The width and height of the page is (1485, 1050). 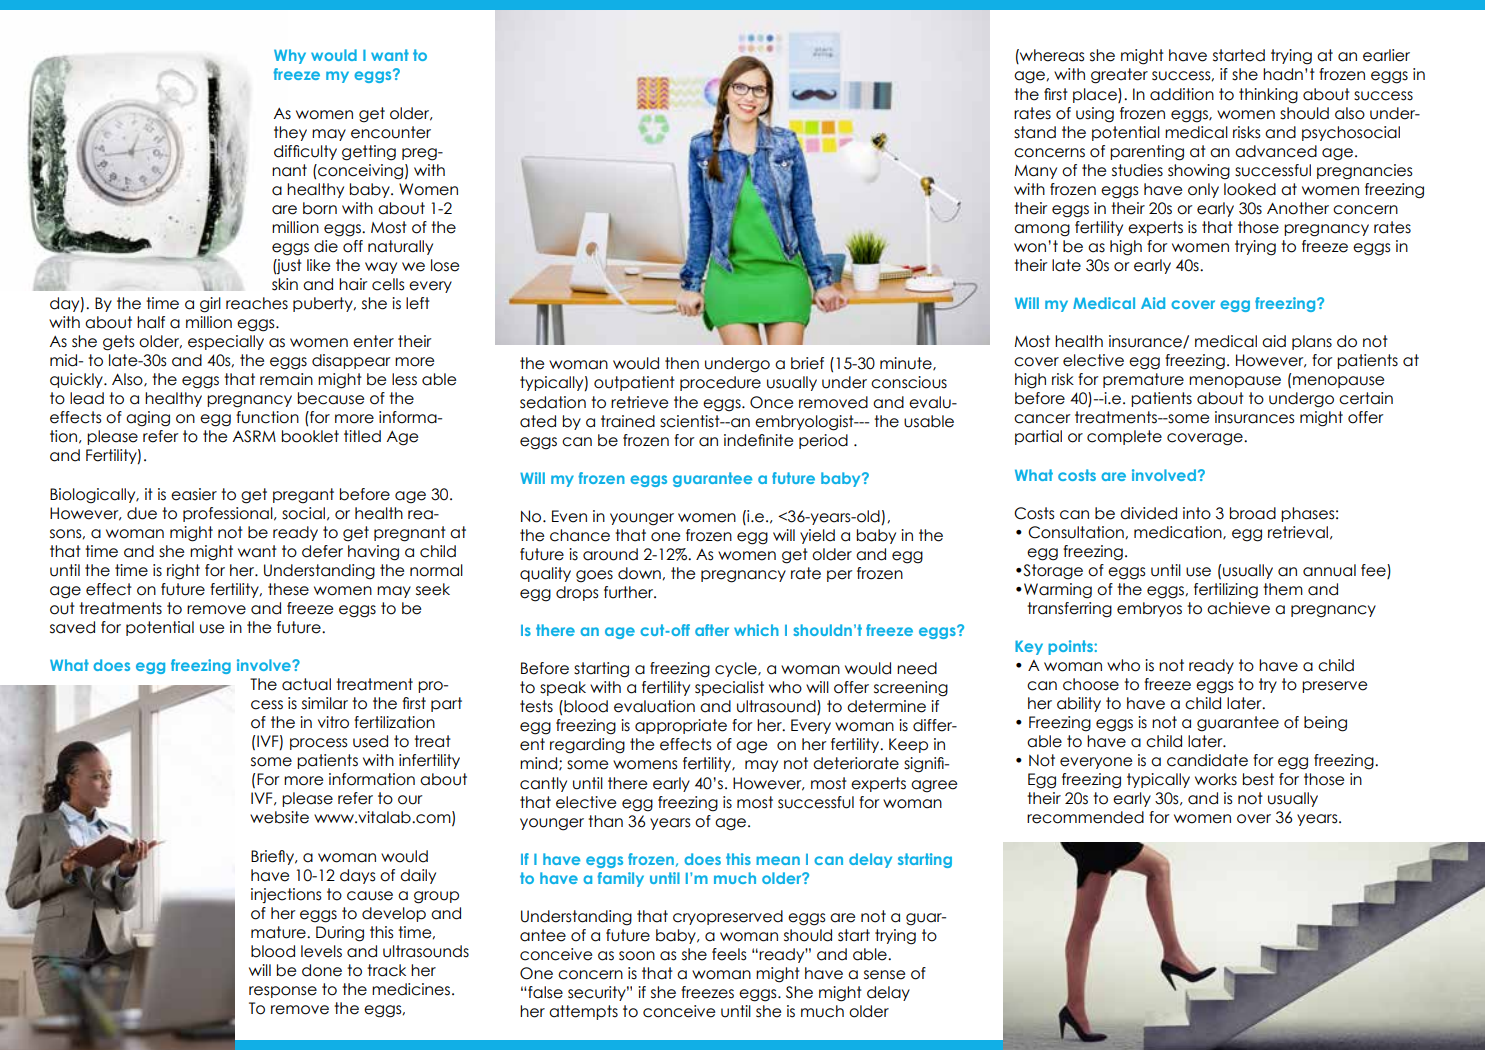 I want to click on encounter, so click(x=391, y=132).
